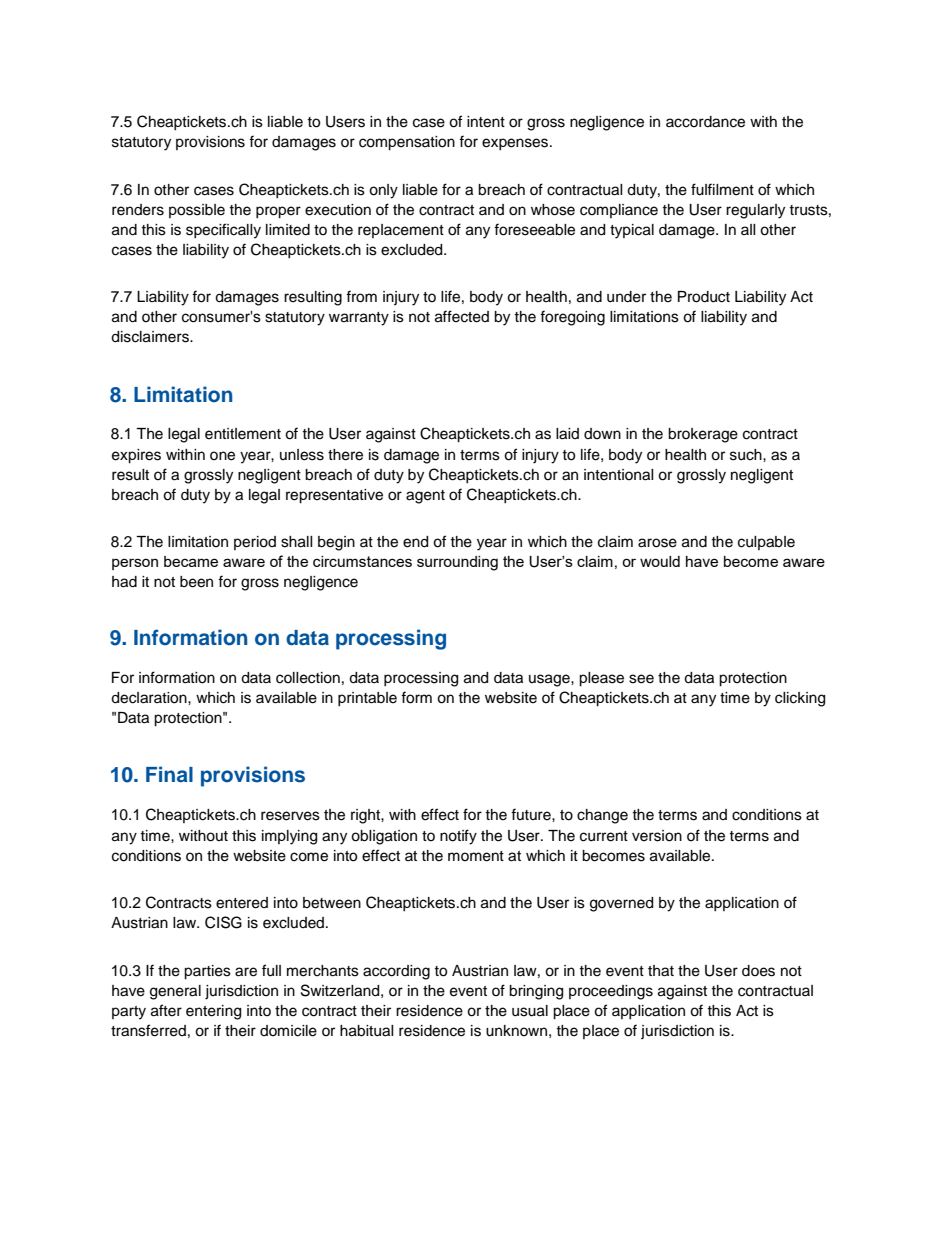 This screenshot has width=952, height=1233. What do you see at coordinates (425, 497) in the screenshot?
I see `agent` at bounding box center [425, 497].
